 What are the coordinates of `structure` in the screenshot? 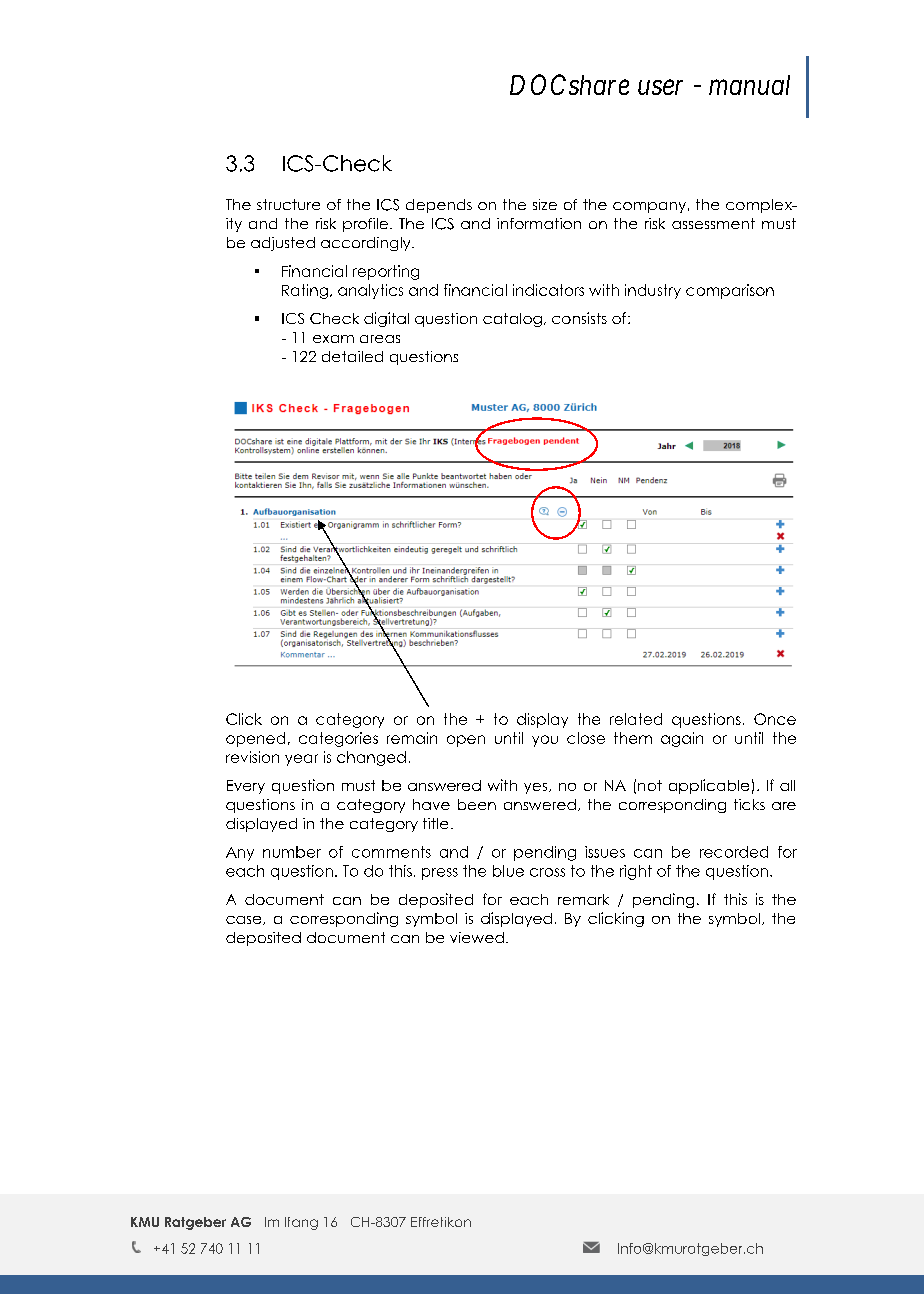 It's located at (288, 204).
